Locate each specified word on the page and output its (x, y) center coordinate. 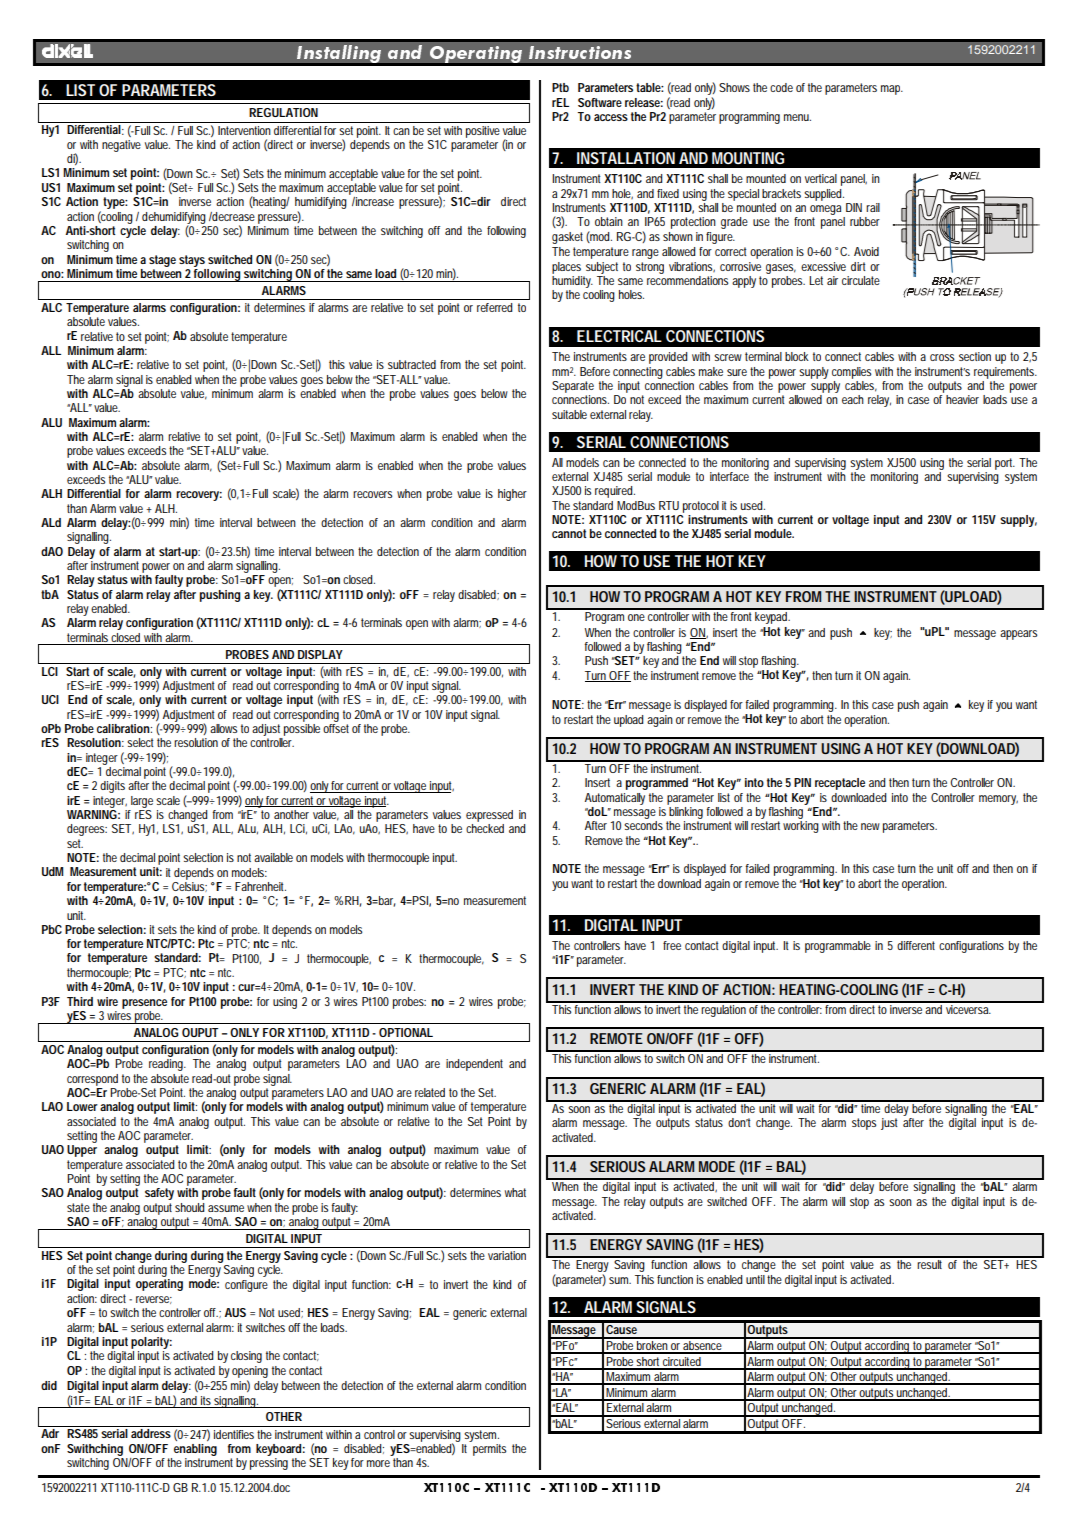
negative (121, 146)
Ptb (560, 87)
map (892, 90)
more (378, 1463)
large (144, 802)
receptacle (840, 784)
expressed (489, 816)
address (151, 1433)
